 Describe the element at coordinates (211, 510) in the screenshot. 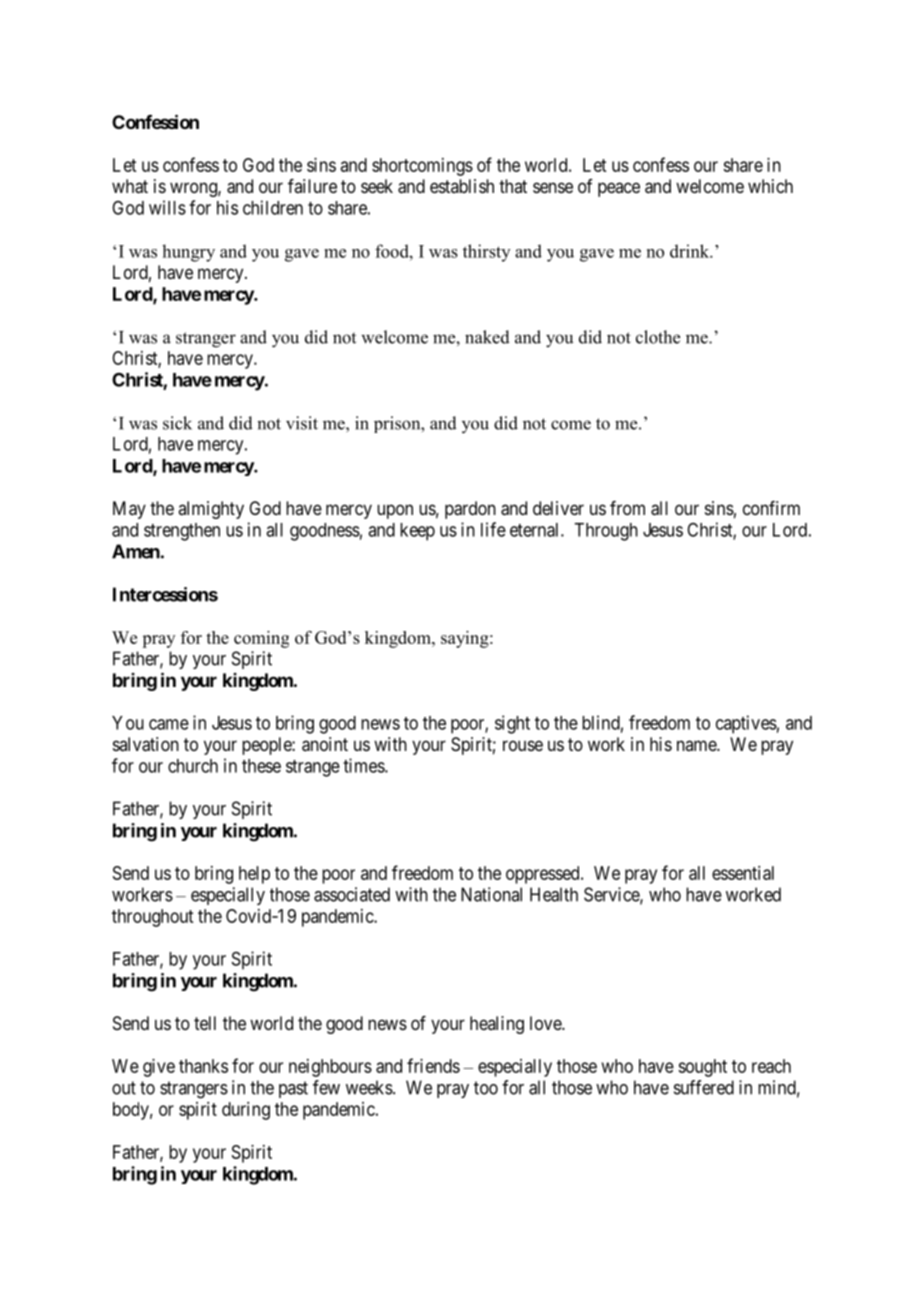

I see `almighty` at that location.
